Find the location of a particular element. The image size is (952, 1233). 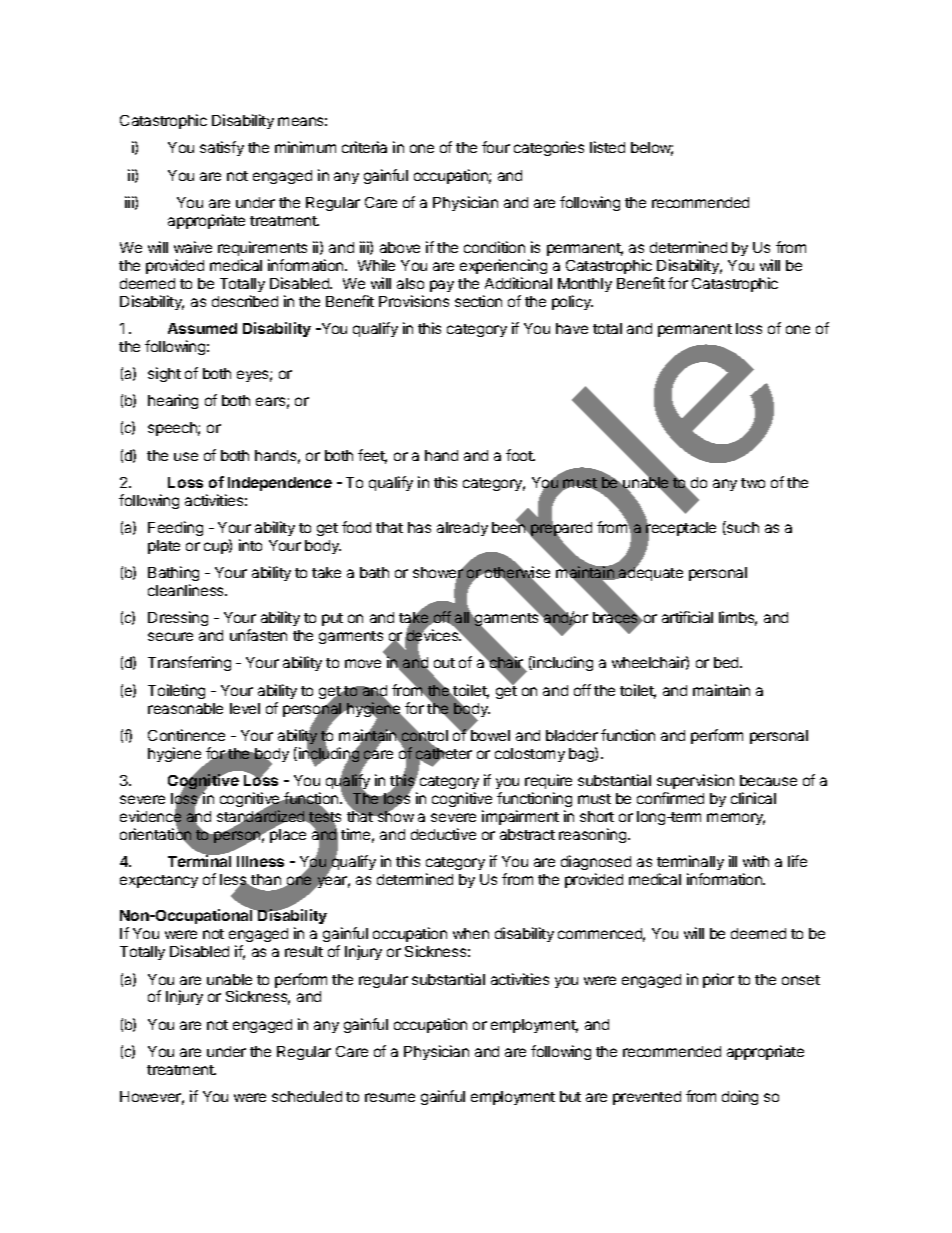

scheduled is located at coordinates (307, 1096).
